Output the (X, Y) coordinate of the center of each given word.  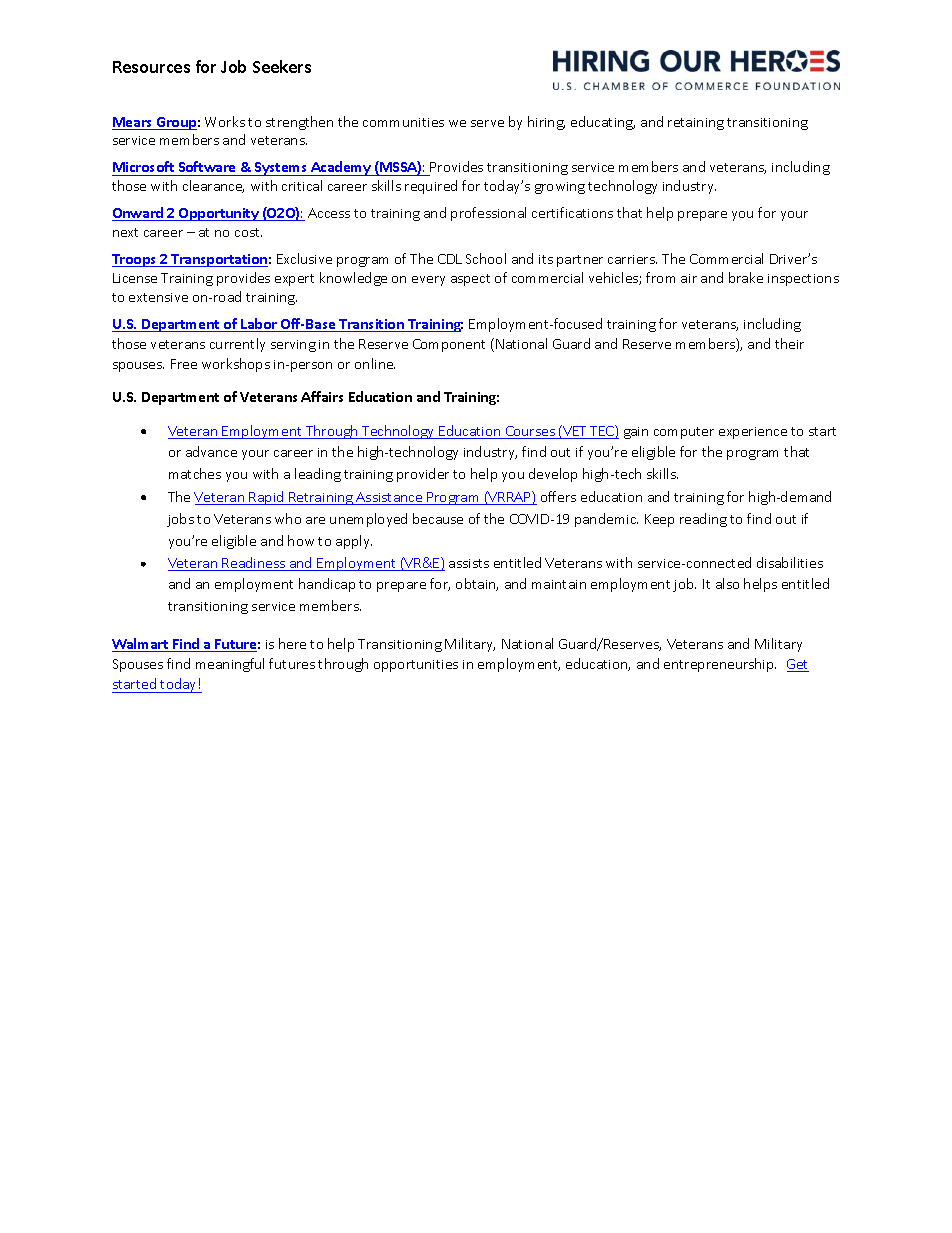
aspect (470, 280)
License (135, 278)
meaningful (230, 665)
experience (753, 433)
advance (211, 451)
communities (403, 122)
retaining (696, 124)
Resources (151, 67)
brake (746, 277)
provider (423, 475)
